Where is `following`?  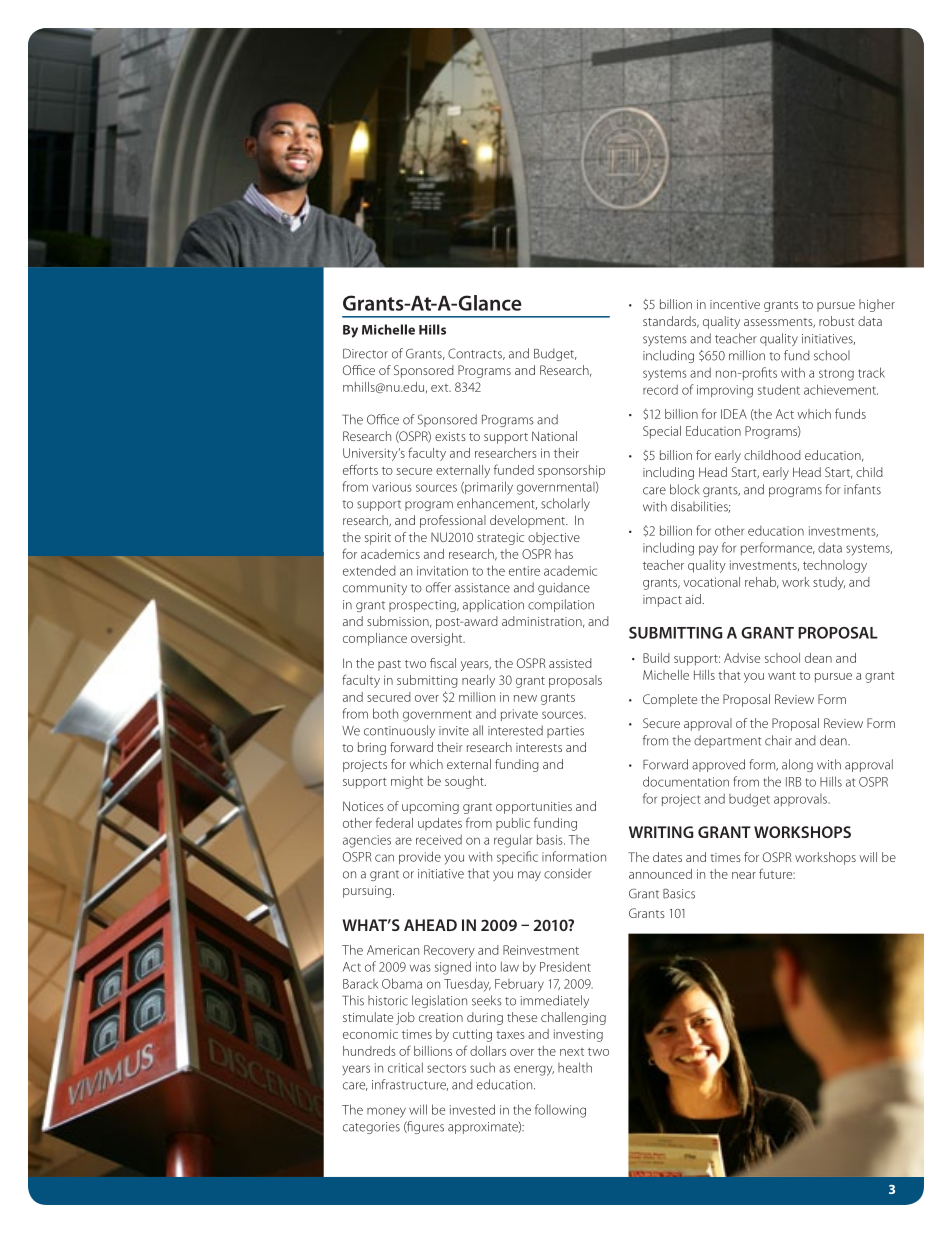 following is located at coordinates (560, 1111).
